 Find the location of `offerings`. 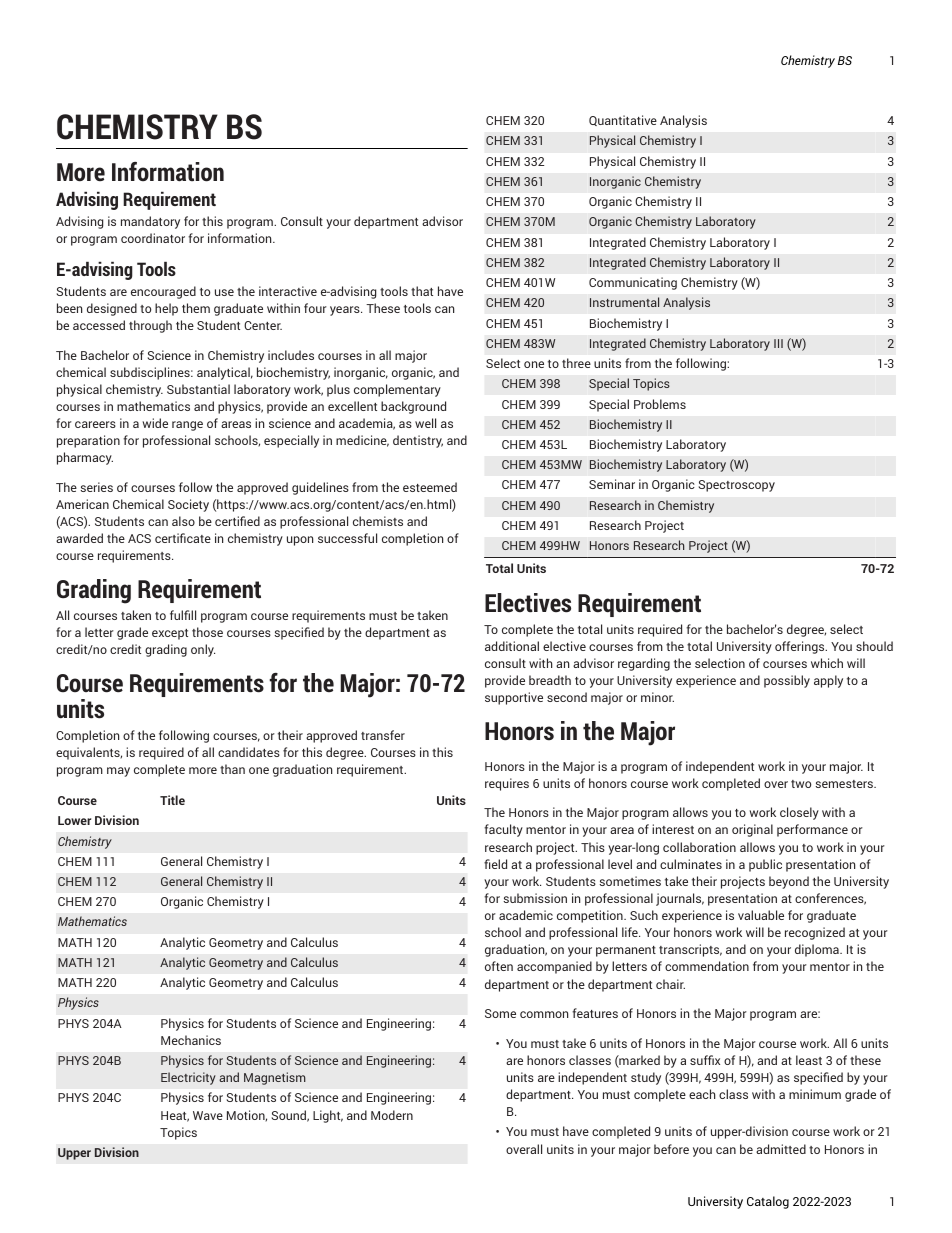

offerings is located at coordinates (801, 647).
